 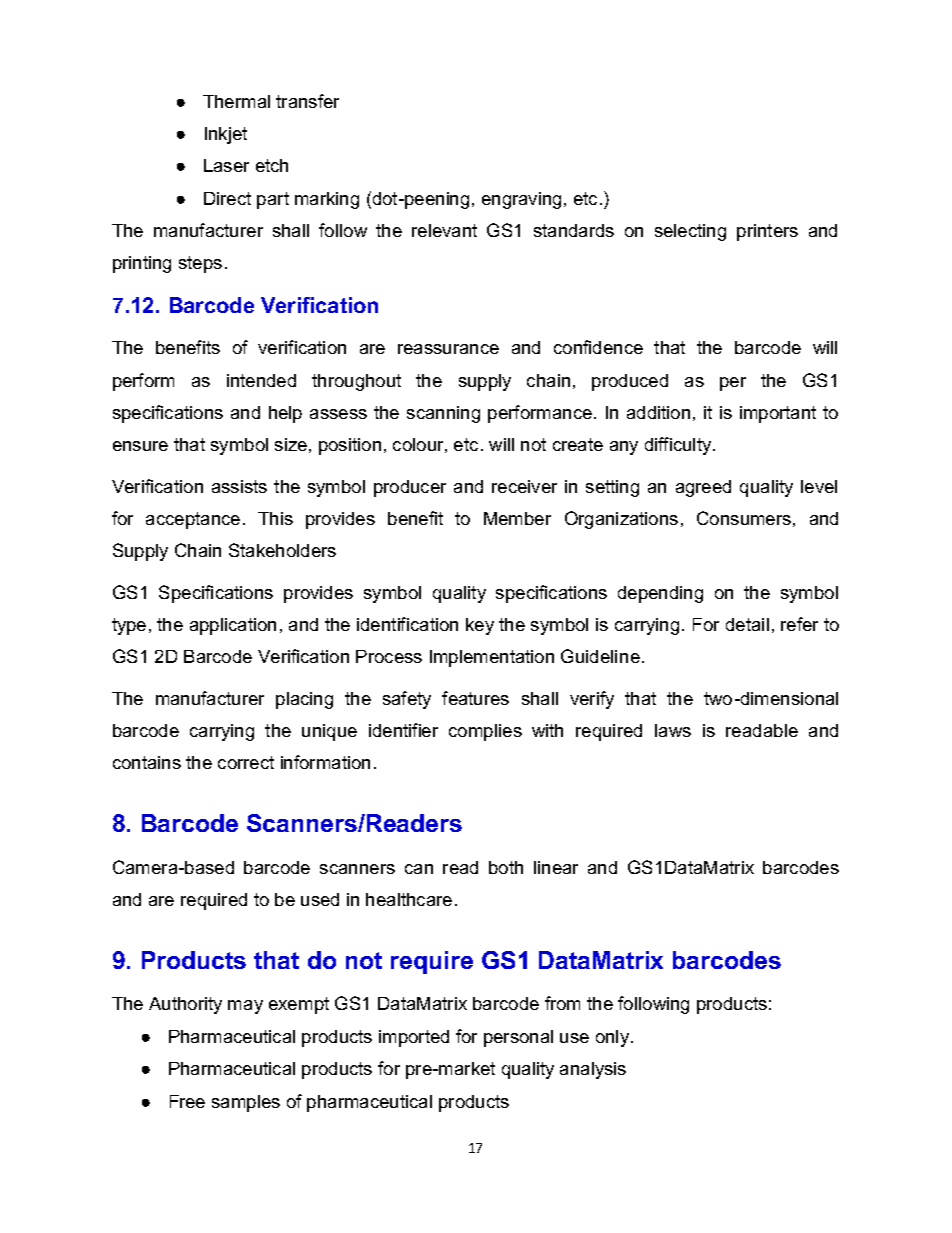 I want to click on key, so click(x=480, y=626).
